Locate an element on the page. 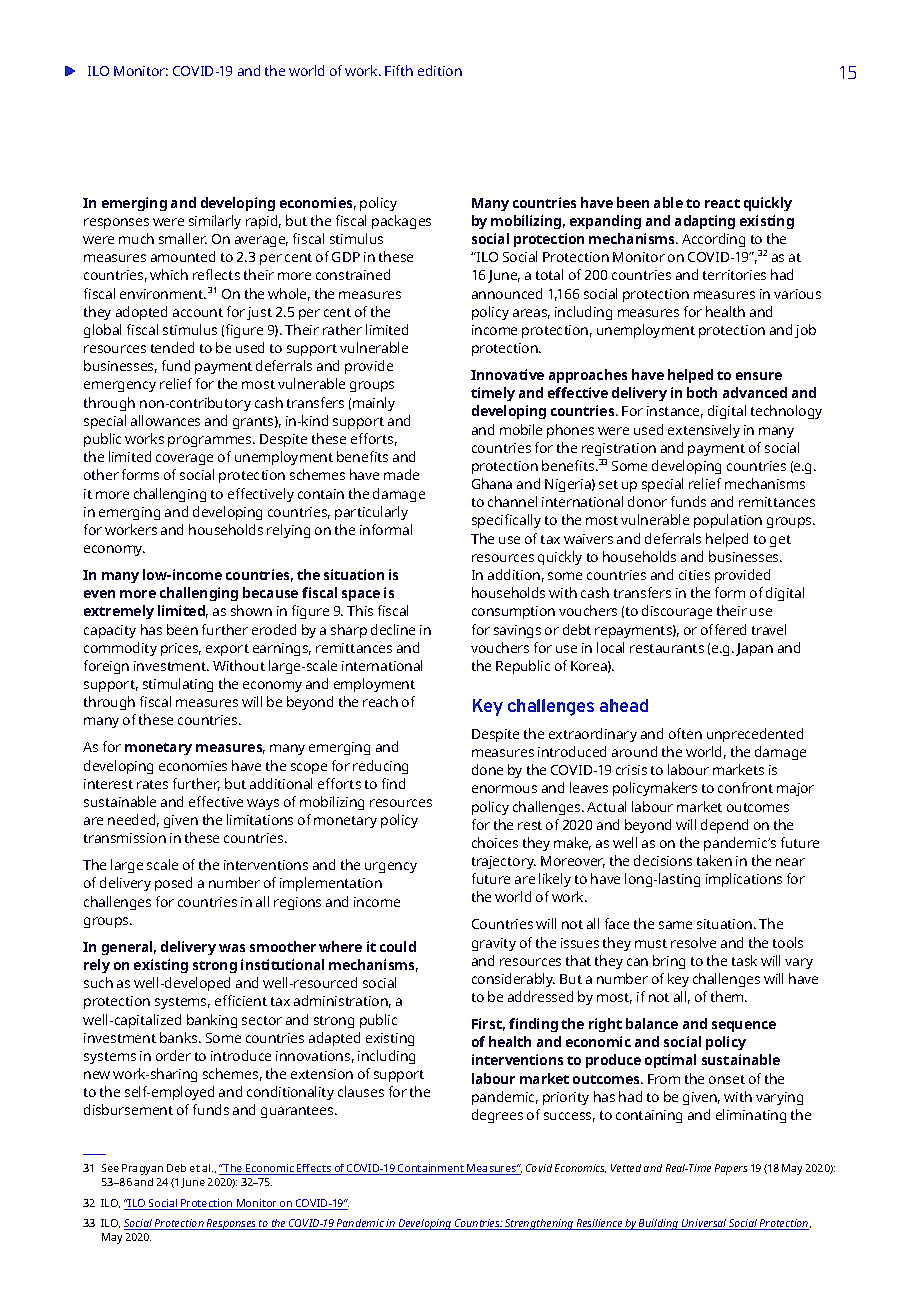  decline is located at coordinates (393, 629).
